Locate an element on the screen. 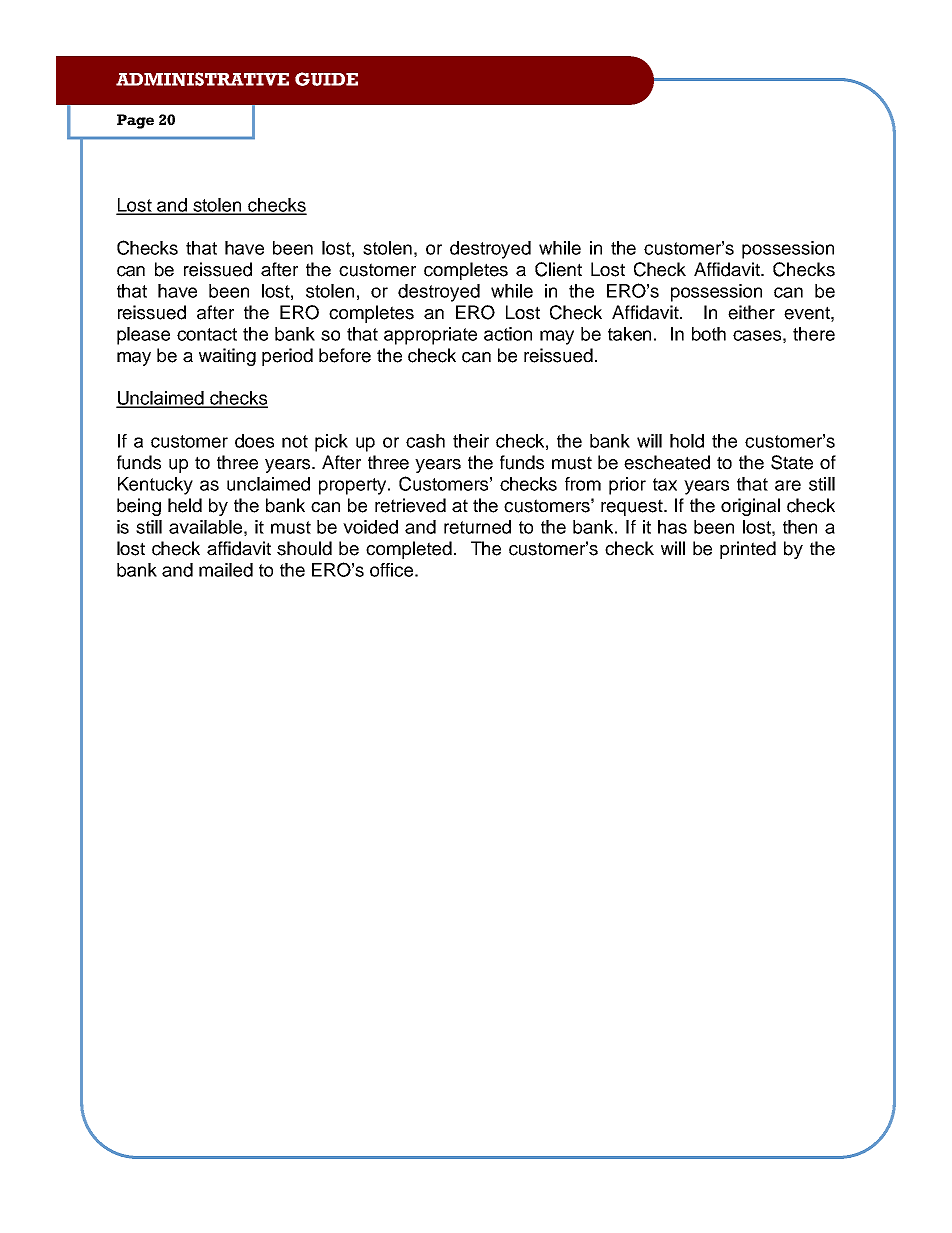 This screenshot has height=1233, width=952. contact is located at coordinates (207, 334).
